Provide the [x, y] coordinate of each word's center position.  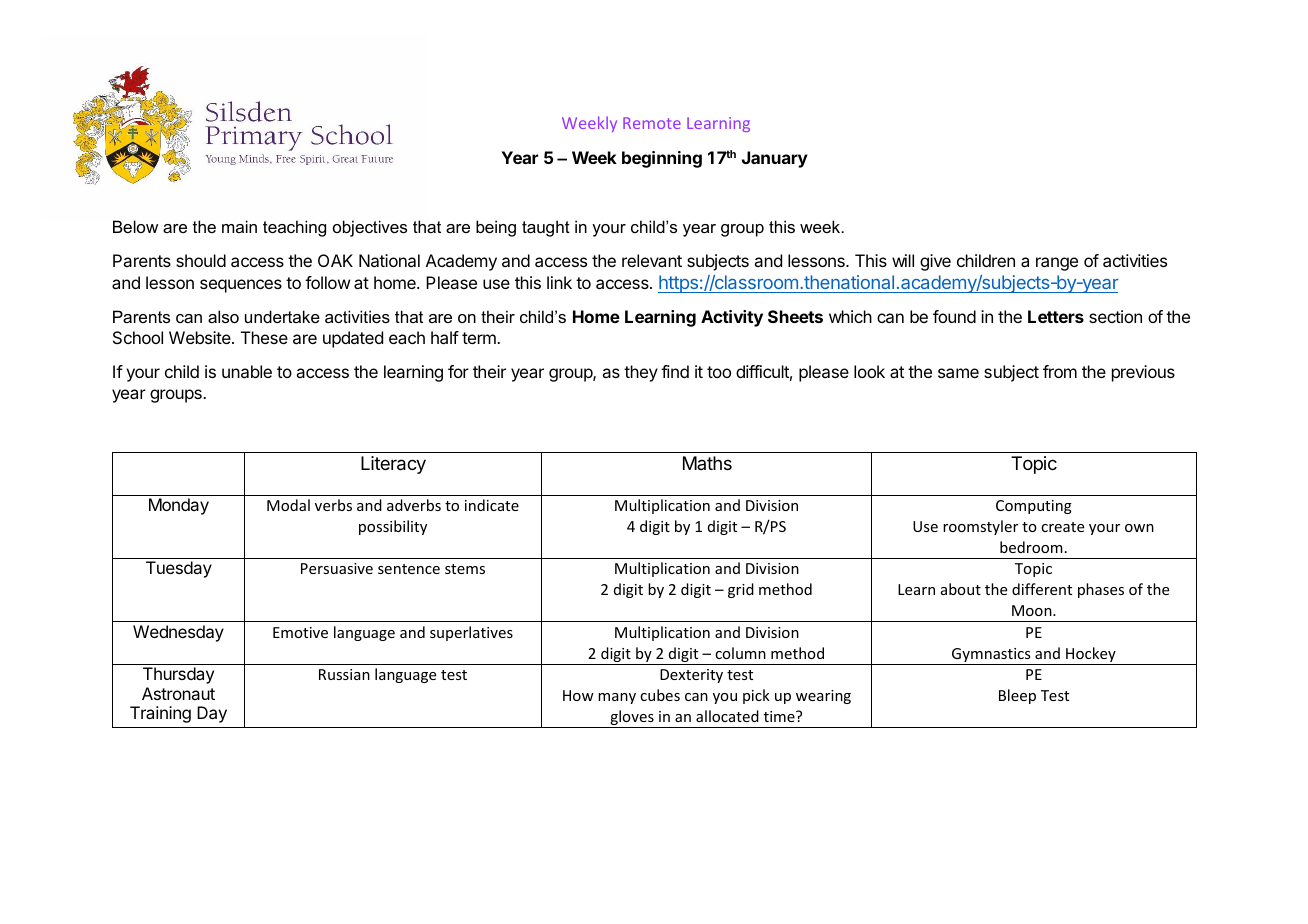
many [617, 698]
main [239, 226]
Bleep [1017, 696]
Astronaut [178, 693]
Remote [652, 123]
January [775, 159]
